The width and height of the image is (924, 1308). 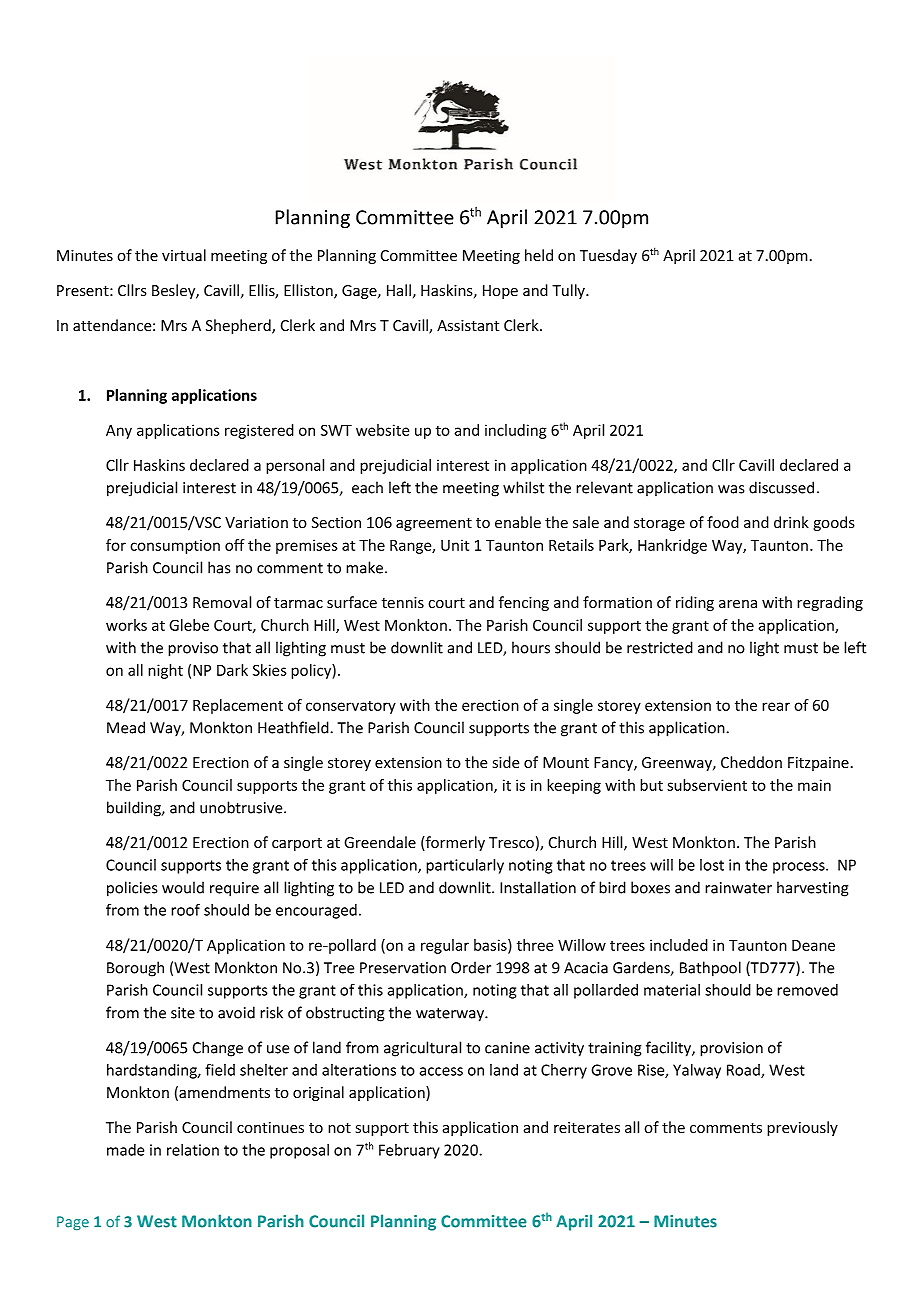 I want to click on arena, so click(x=738, y=604).
